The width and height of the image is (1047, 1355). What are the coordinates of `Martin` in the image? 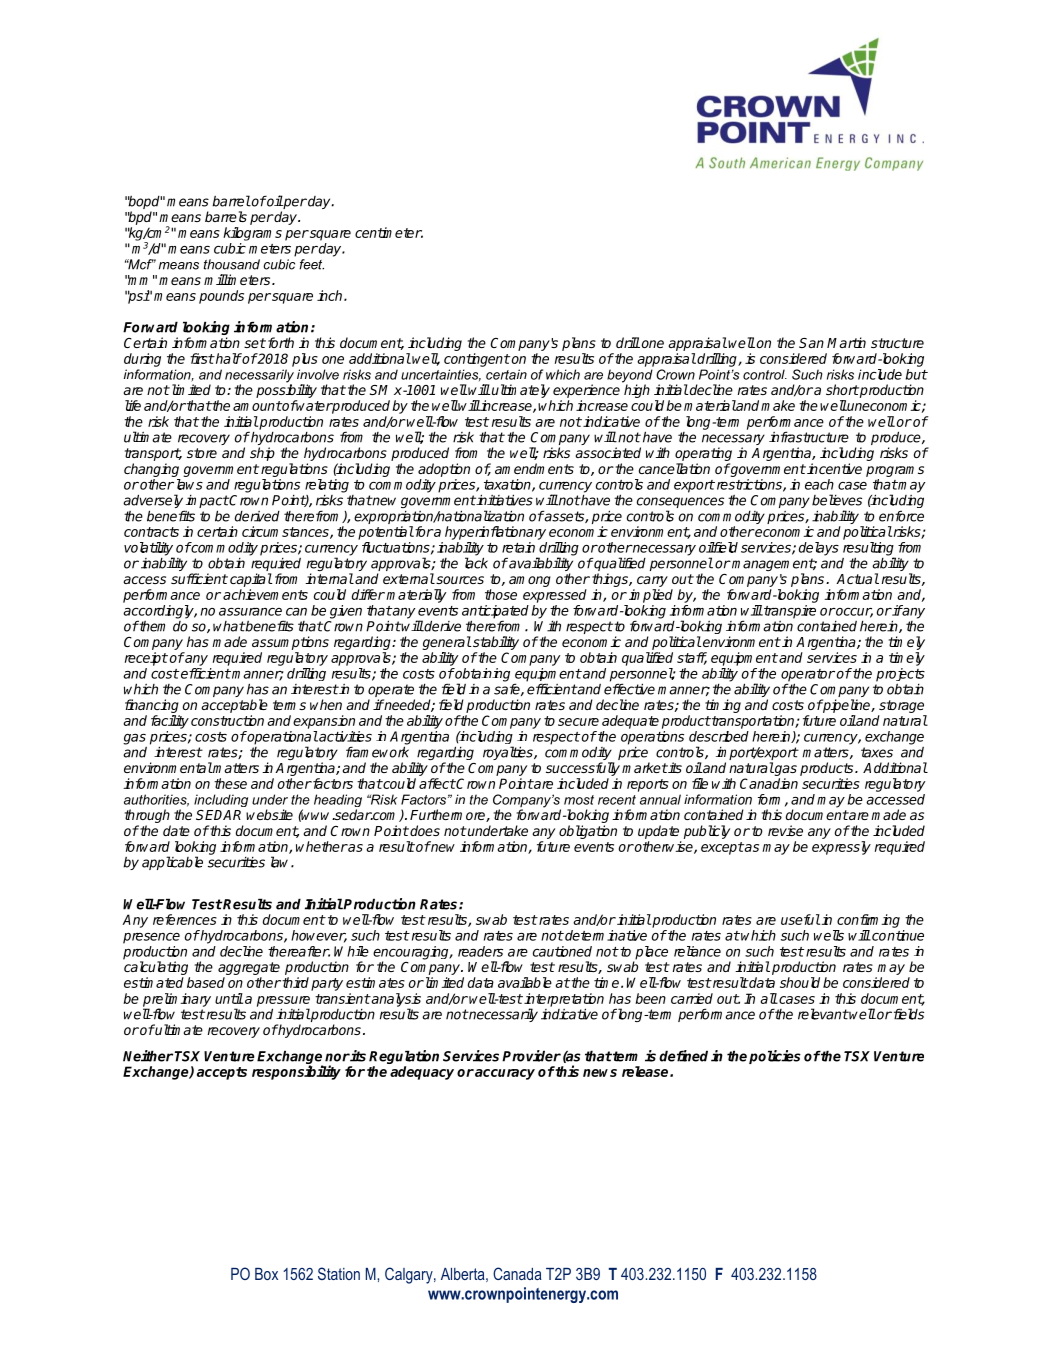 It's located at (846, 342).
